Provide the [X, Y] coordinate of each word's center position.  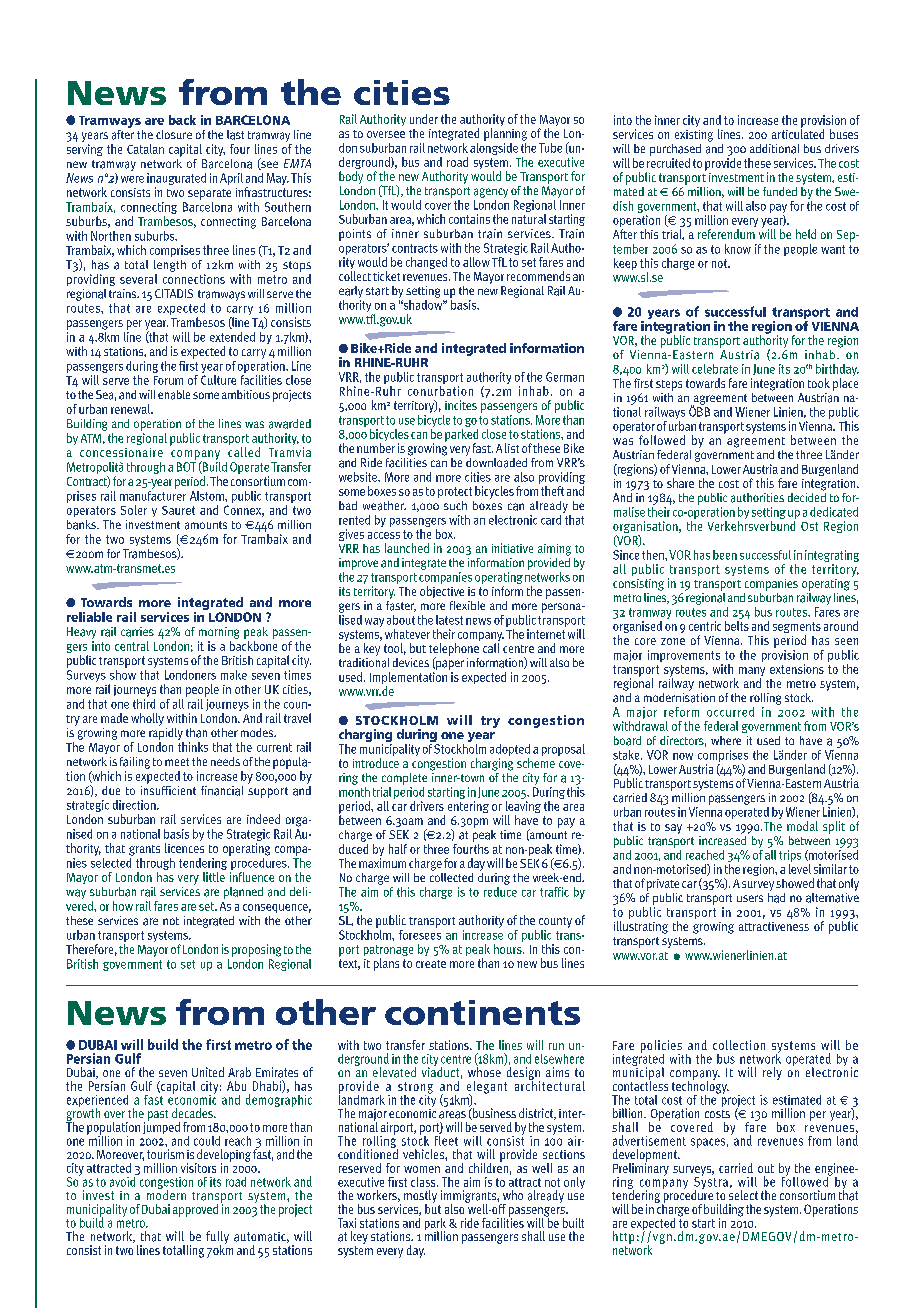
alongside [494, 147]
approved [195, 1210]
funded [780, 191]
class [424, 1182]
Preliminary [641, 1169]
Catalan [145, 149]
